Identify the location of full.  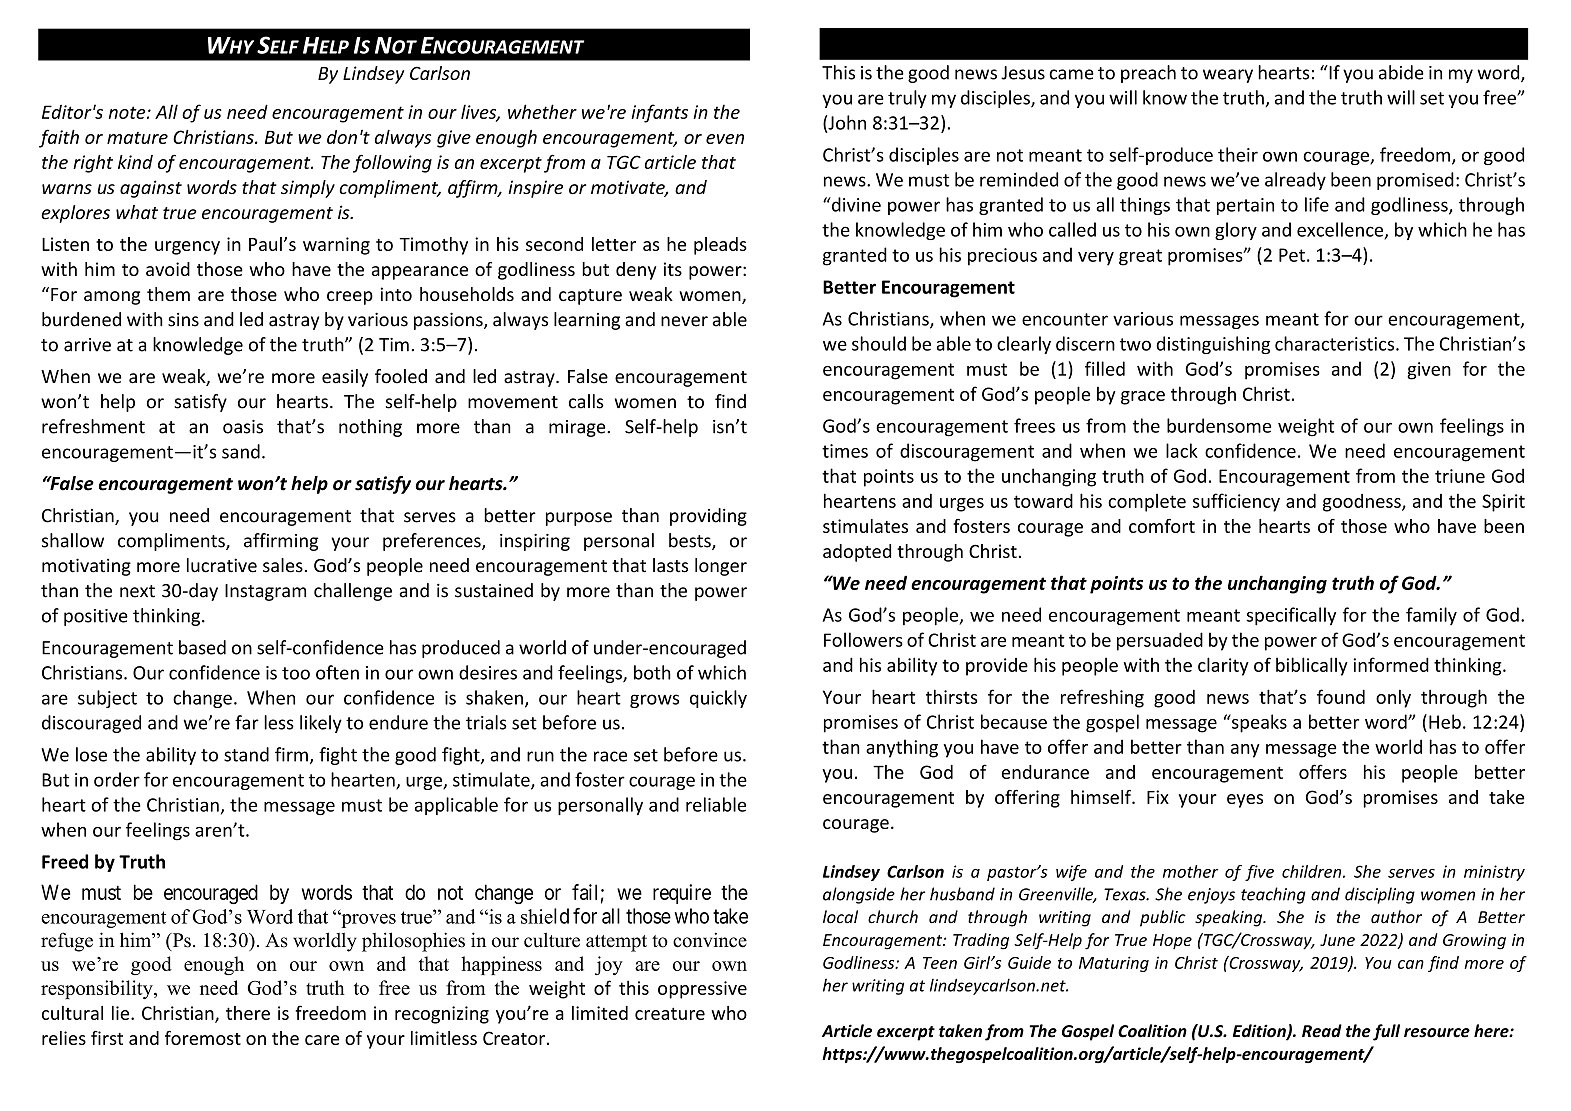
(1386, 1032).
